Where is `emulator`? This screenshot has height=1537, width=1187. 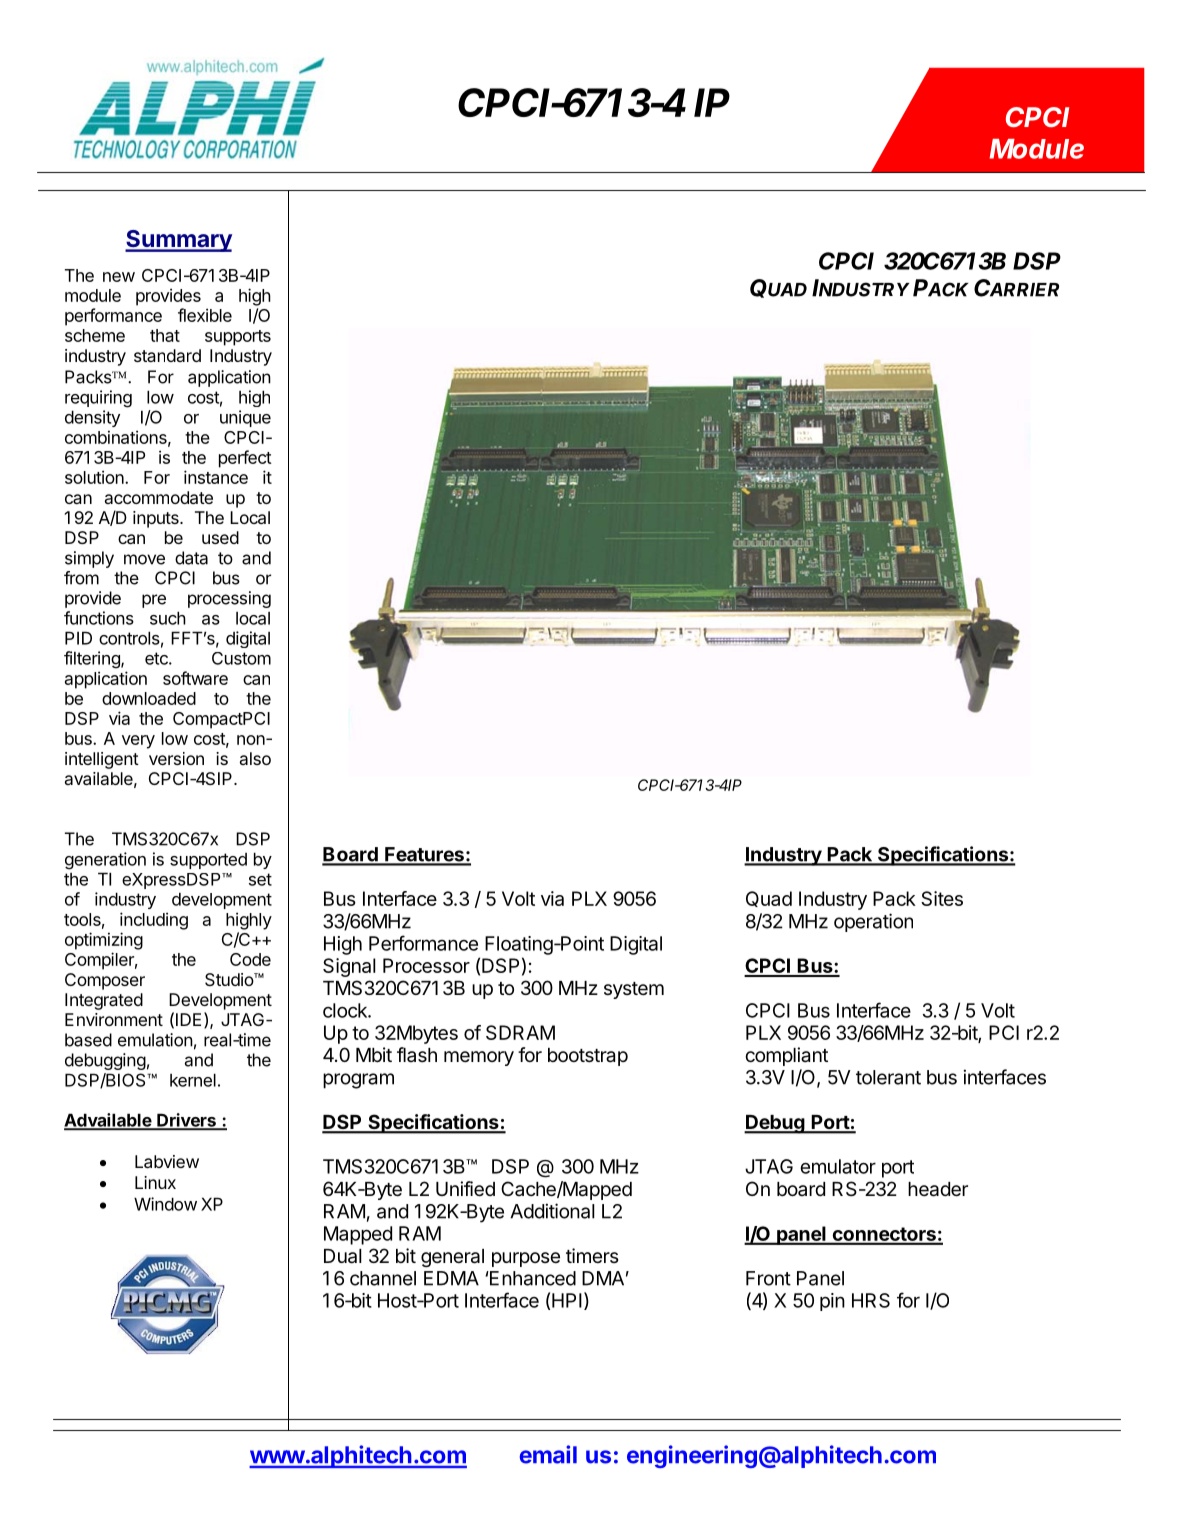
emulator is located at coordinates (838, 1166).
